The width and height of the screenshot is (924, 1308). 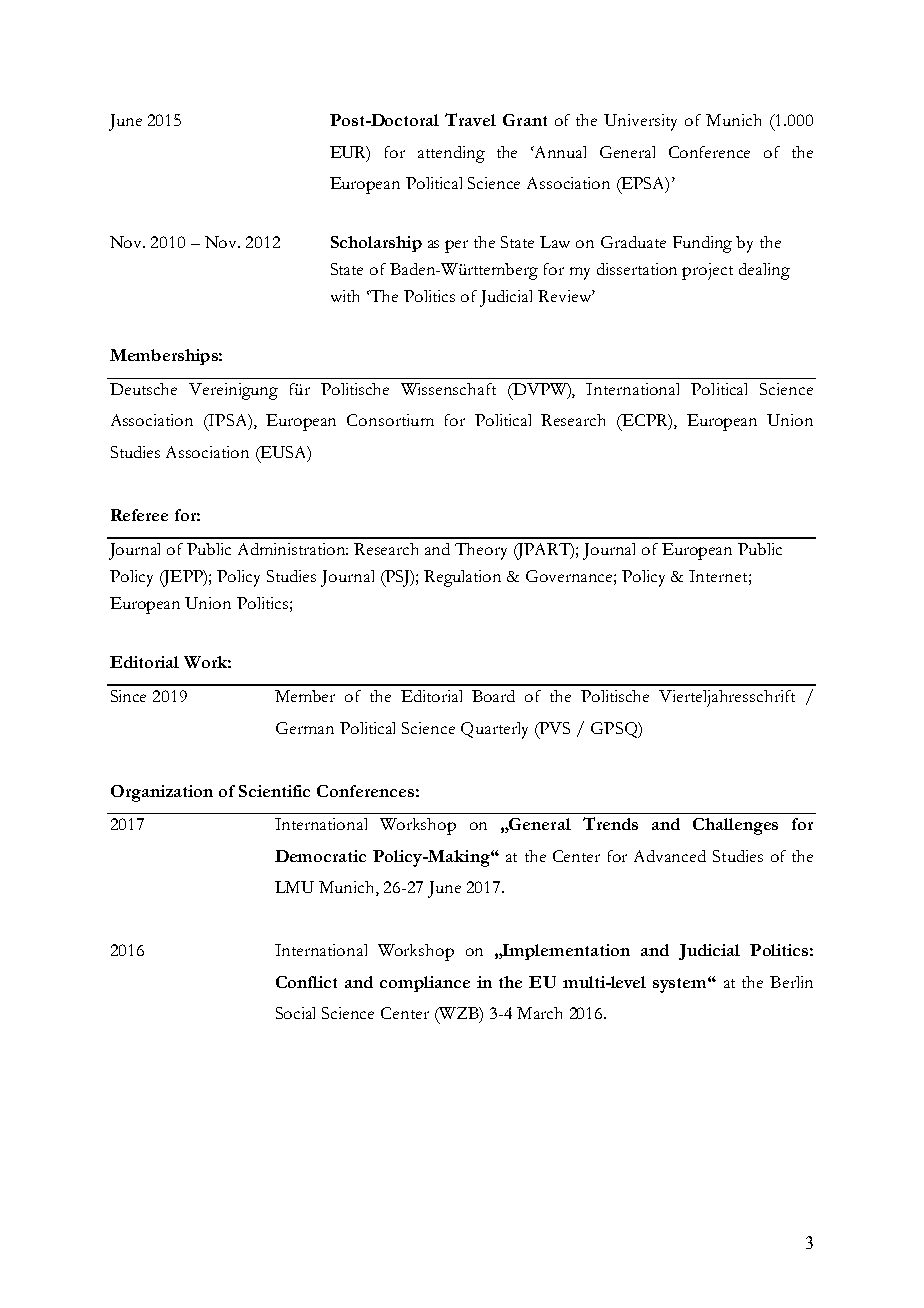 I want to click on Consortium, so click(x=390, y=420).
